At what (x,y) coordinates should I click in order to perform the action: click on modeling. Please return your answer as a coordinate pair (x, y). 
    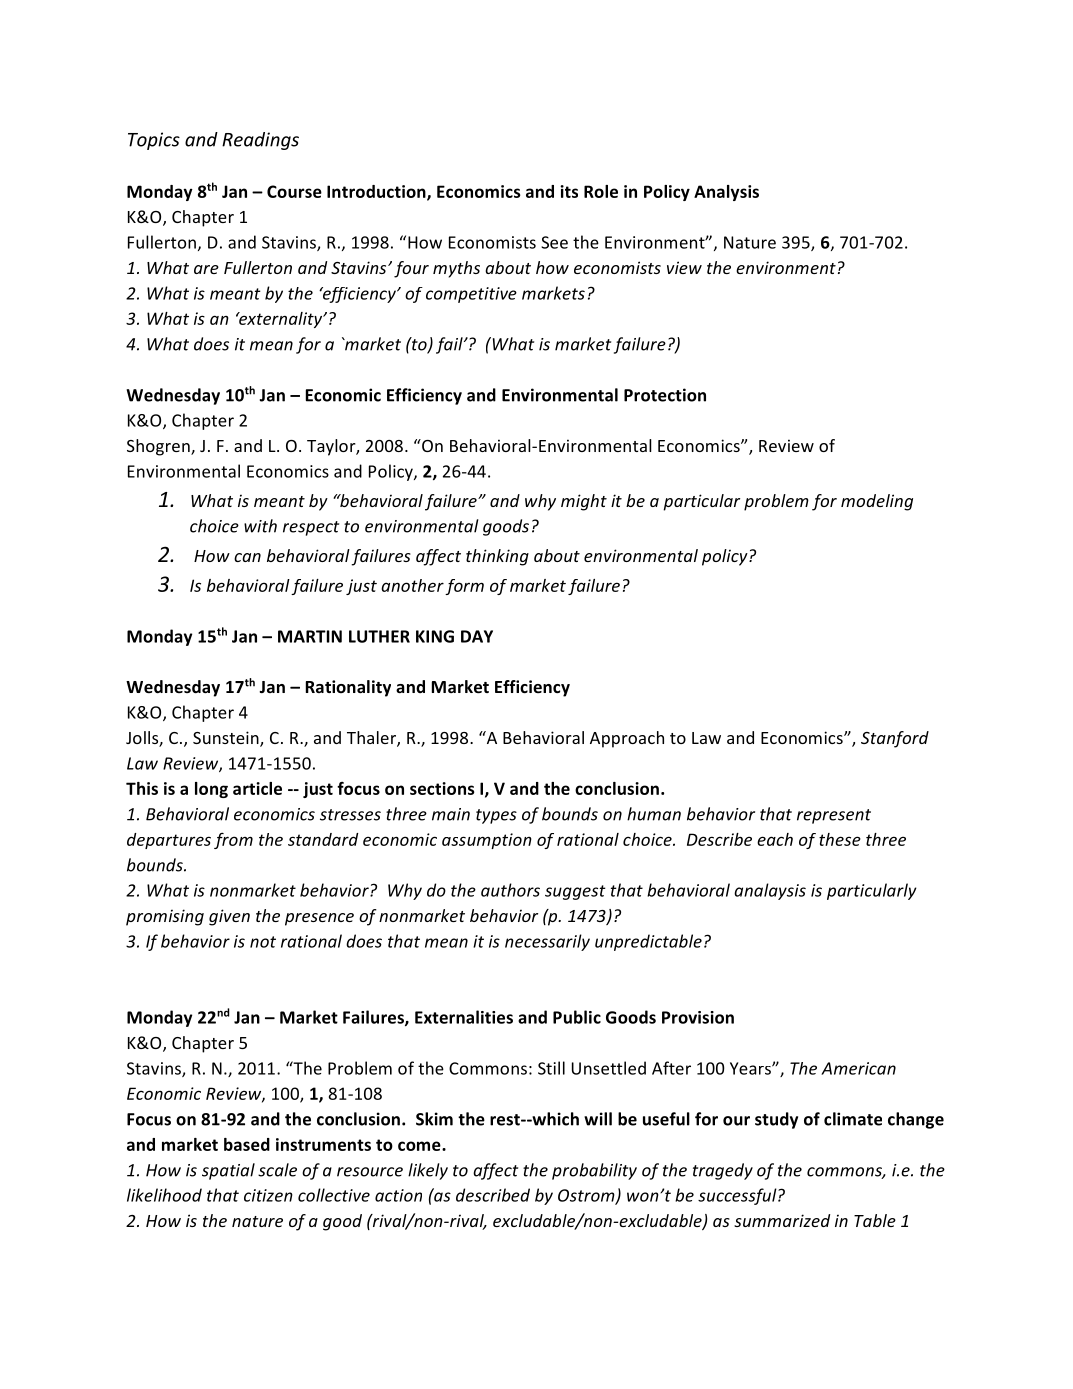
    Looking at the image, I should click on (877, 502).
